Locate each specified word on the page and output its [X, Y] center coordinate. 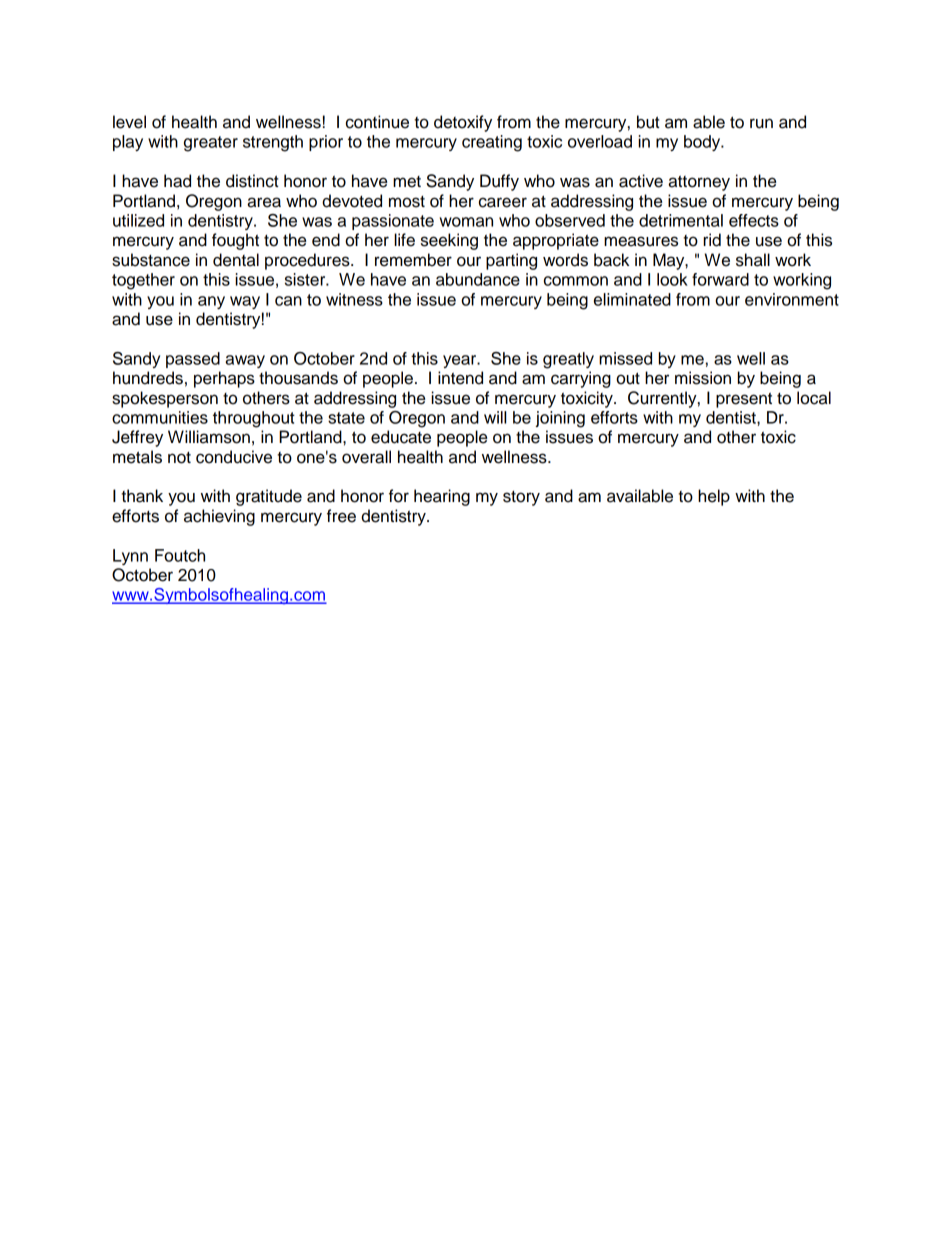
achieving [219, 517]
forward [720, 279]
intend [460, 378]
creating [492, 143]
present [744, 400]
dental [236, 260]
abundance [478, 279]
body [703, 143]
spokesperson [165, 399]
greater [211, 144]
